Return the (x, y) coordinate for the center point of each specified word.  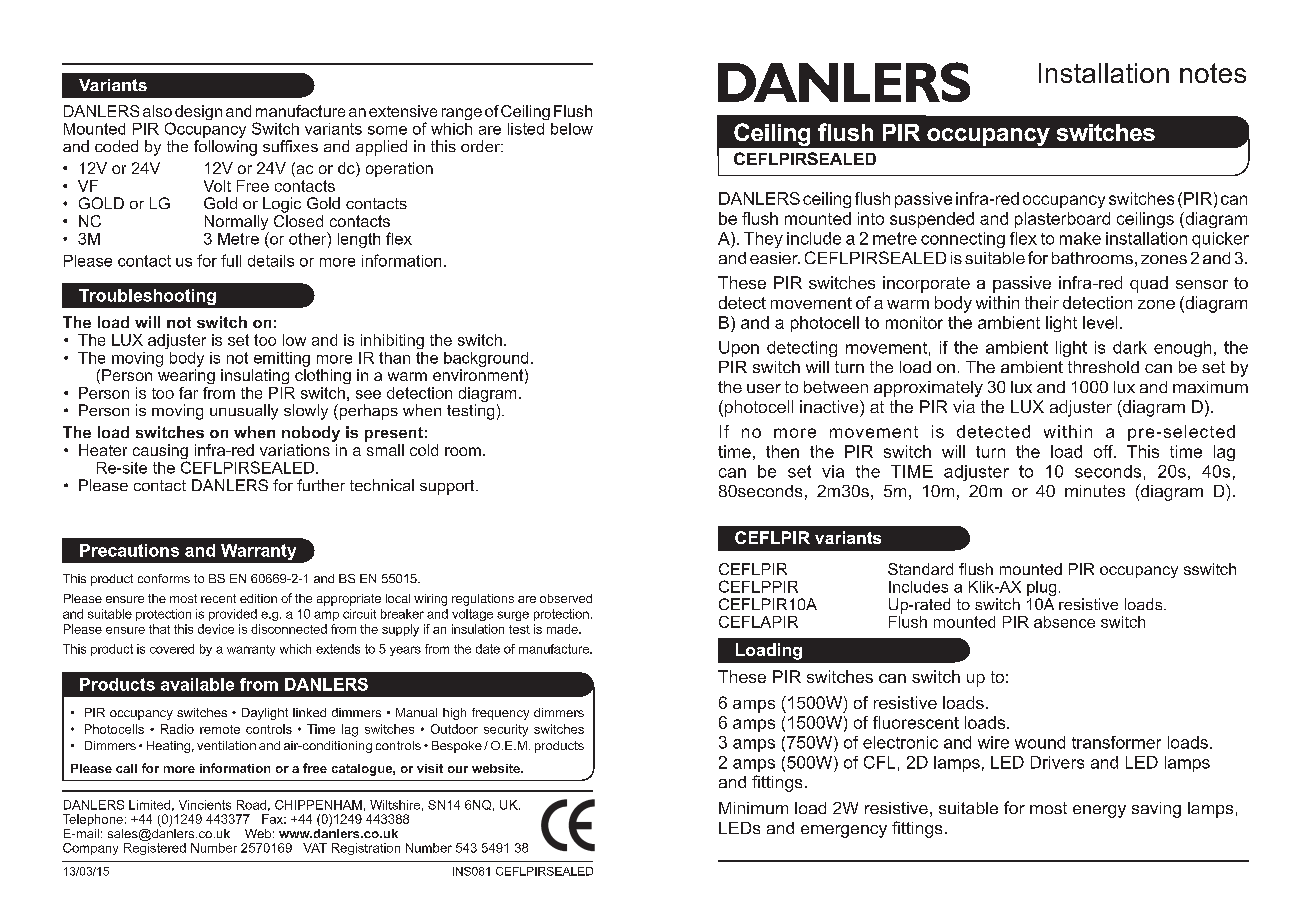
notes (1213, 73)
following (225, 146)
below (572, 129)
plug (1041, 590)
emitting (282, 359)
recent (218, 598)
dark (1130, 347)
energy (1099, 811)
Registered (155, 849)
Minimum (753, 808)
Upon (739, 349)
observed (566, 598)
